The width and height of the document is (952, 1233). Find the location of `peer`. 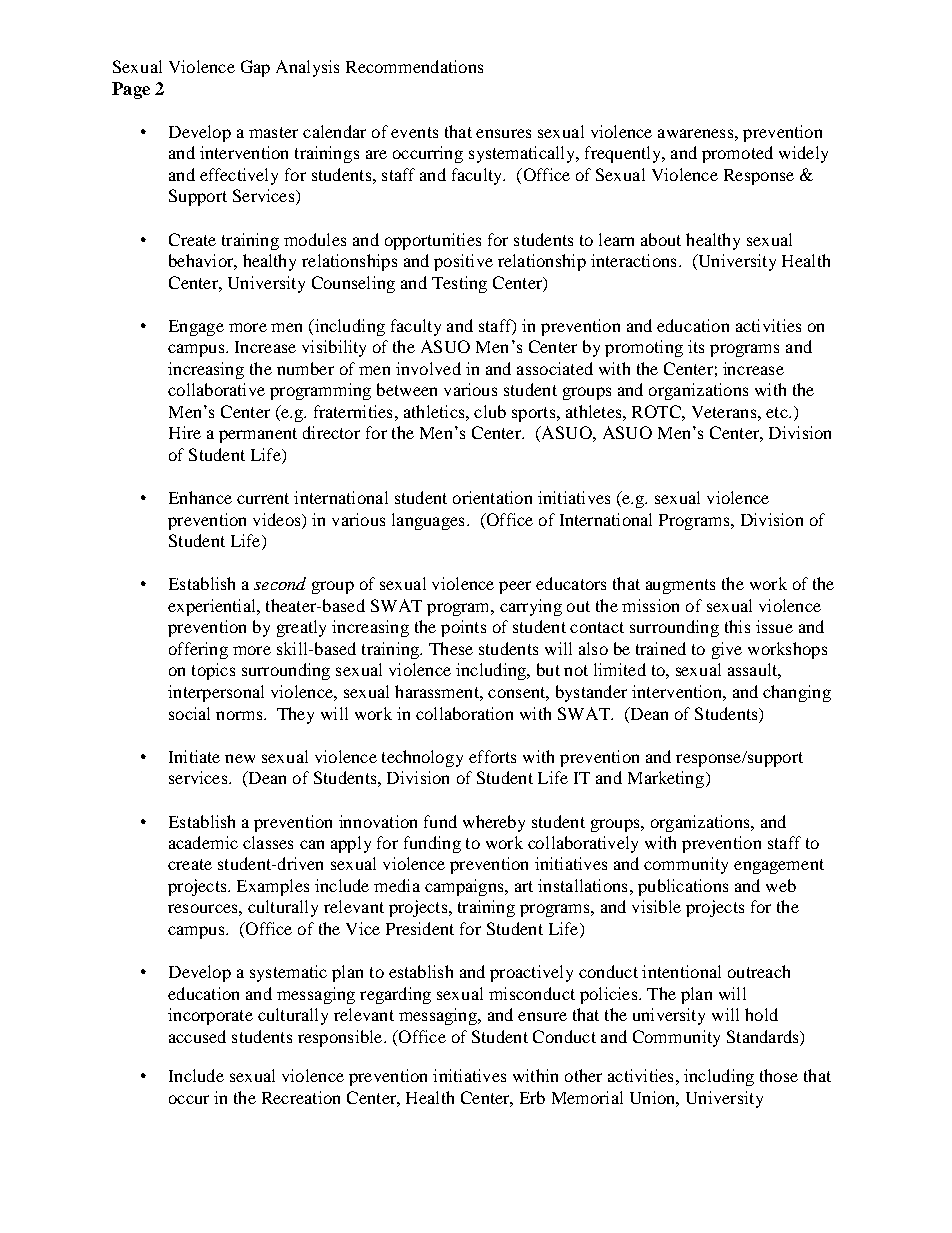

peer is located at coordinates (515, 587).
